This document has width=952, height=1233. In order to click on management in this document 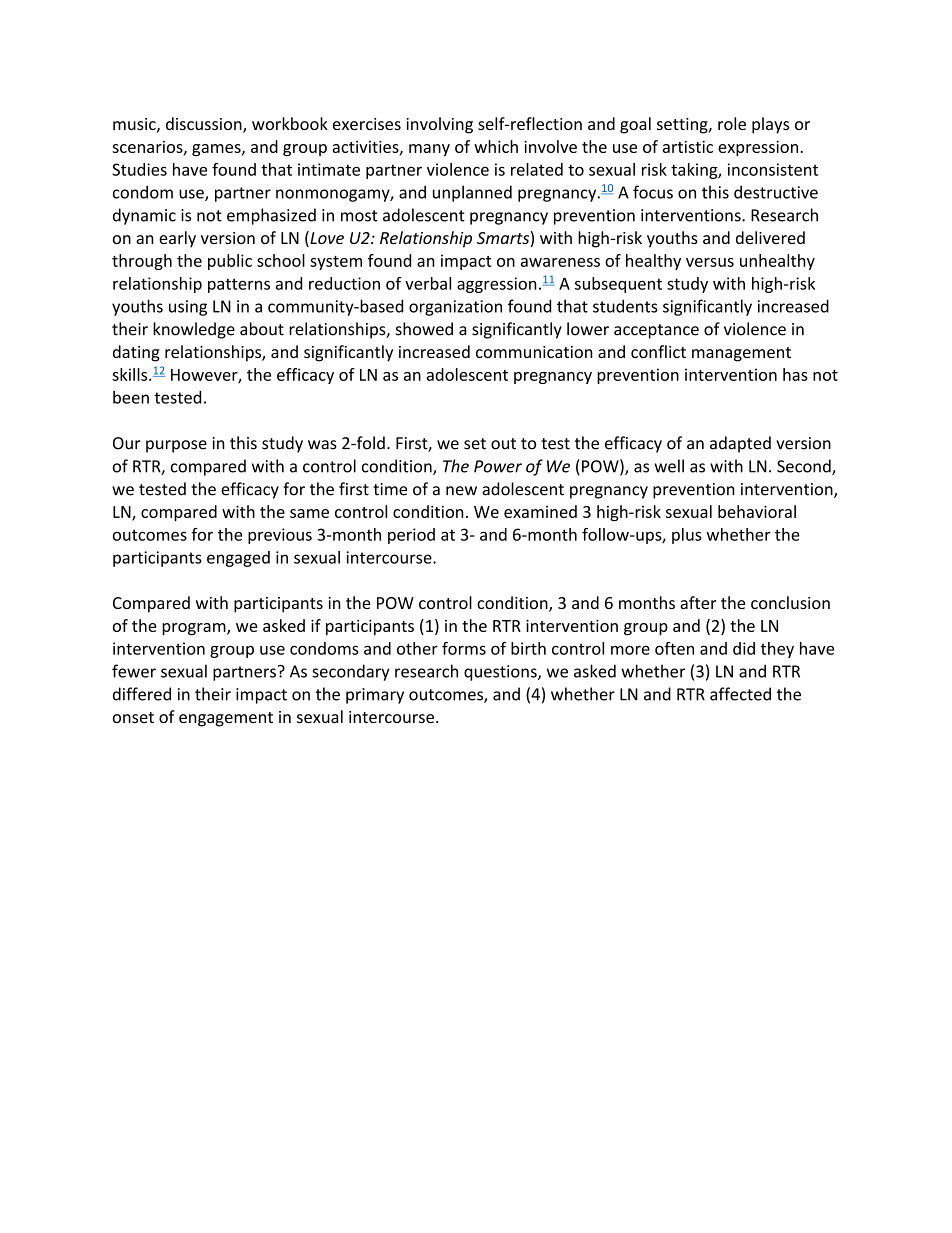, I will do `click(741, 354)`.
